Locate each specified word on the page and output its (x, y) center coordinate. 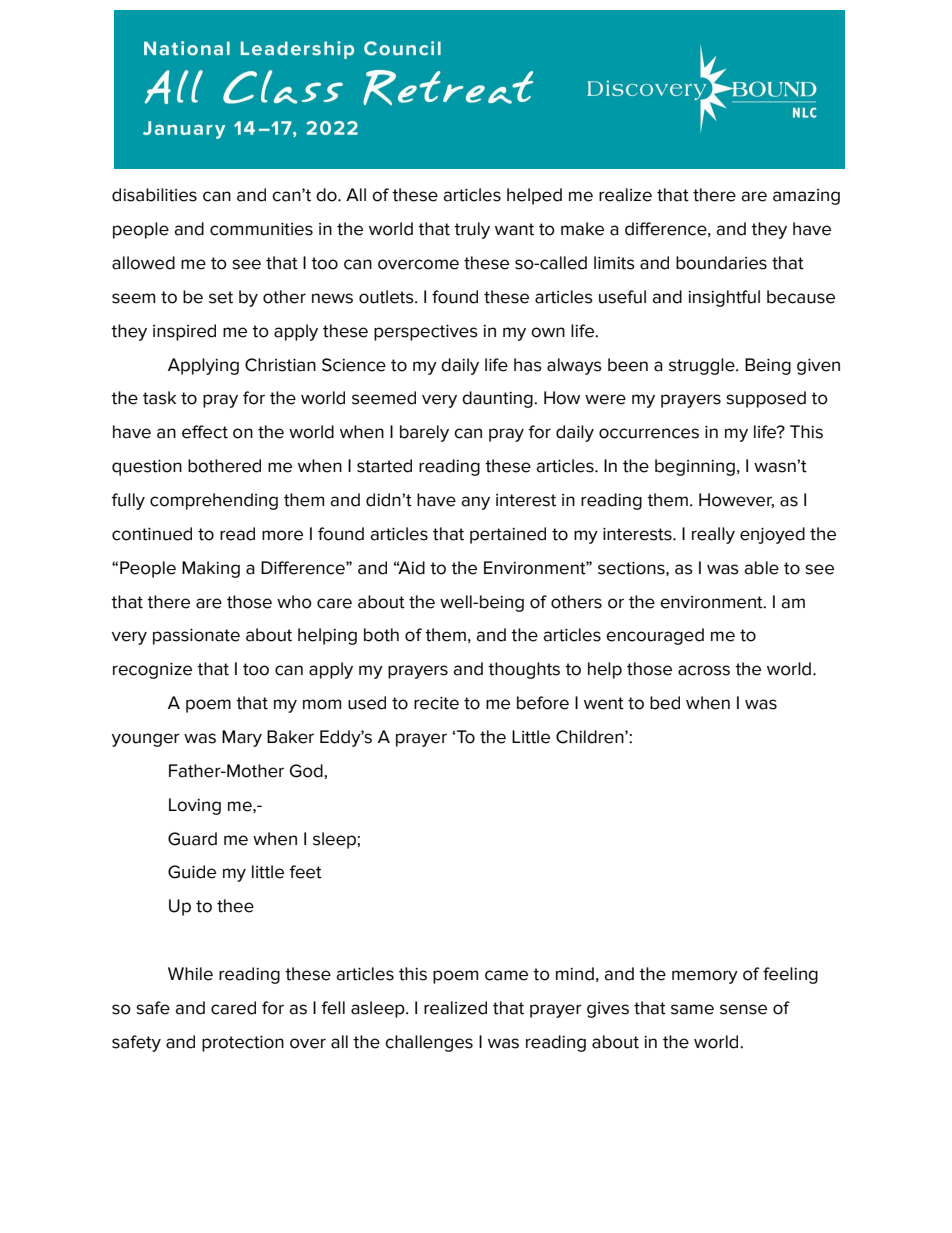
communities (261, 229)
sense (743, 1009)
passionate (196, 637)
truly (472, 230)
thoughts (524, 670)
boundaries (721, 263)
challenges (429, 1043)
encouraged (655, 636)
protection (243, 1044)
